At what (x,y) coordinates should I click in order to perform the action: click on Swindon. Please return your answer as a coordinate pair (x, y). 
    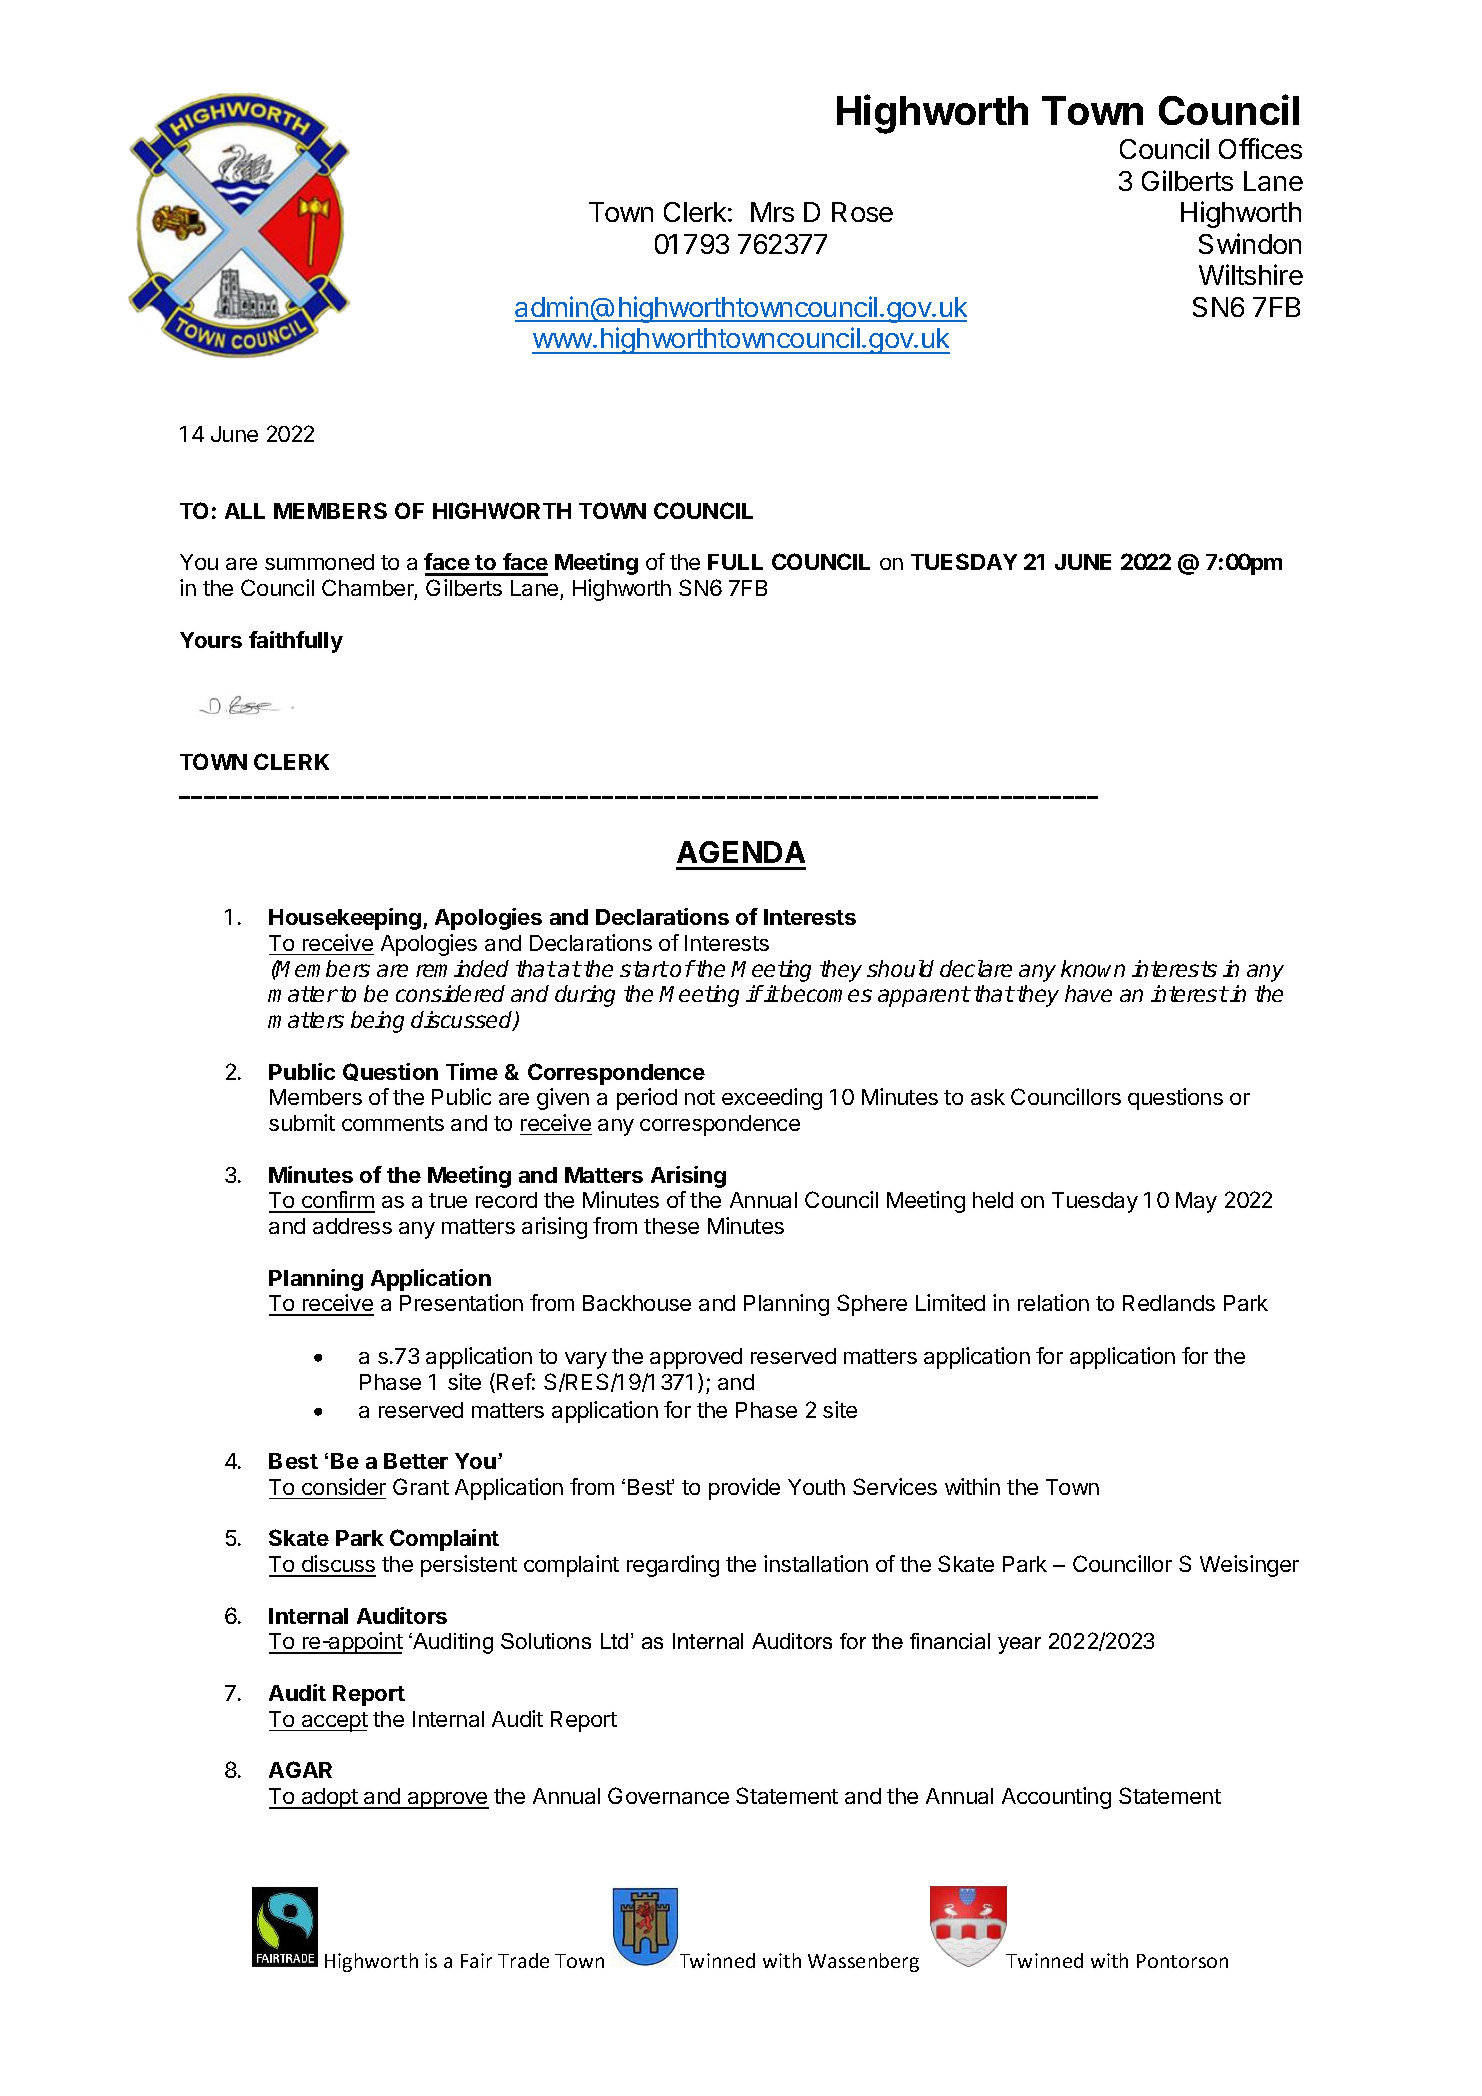
    Looking at the image, I should click on (1250, 243).
